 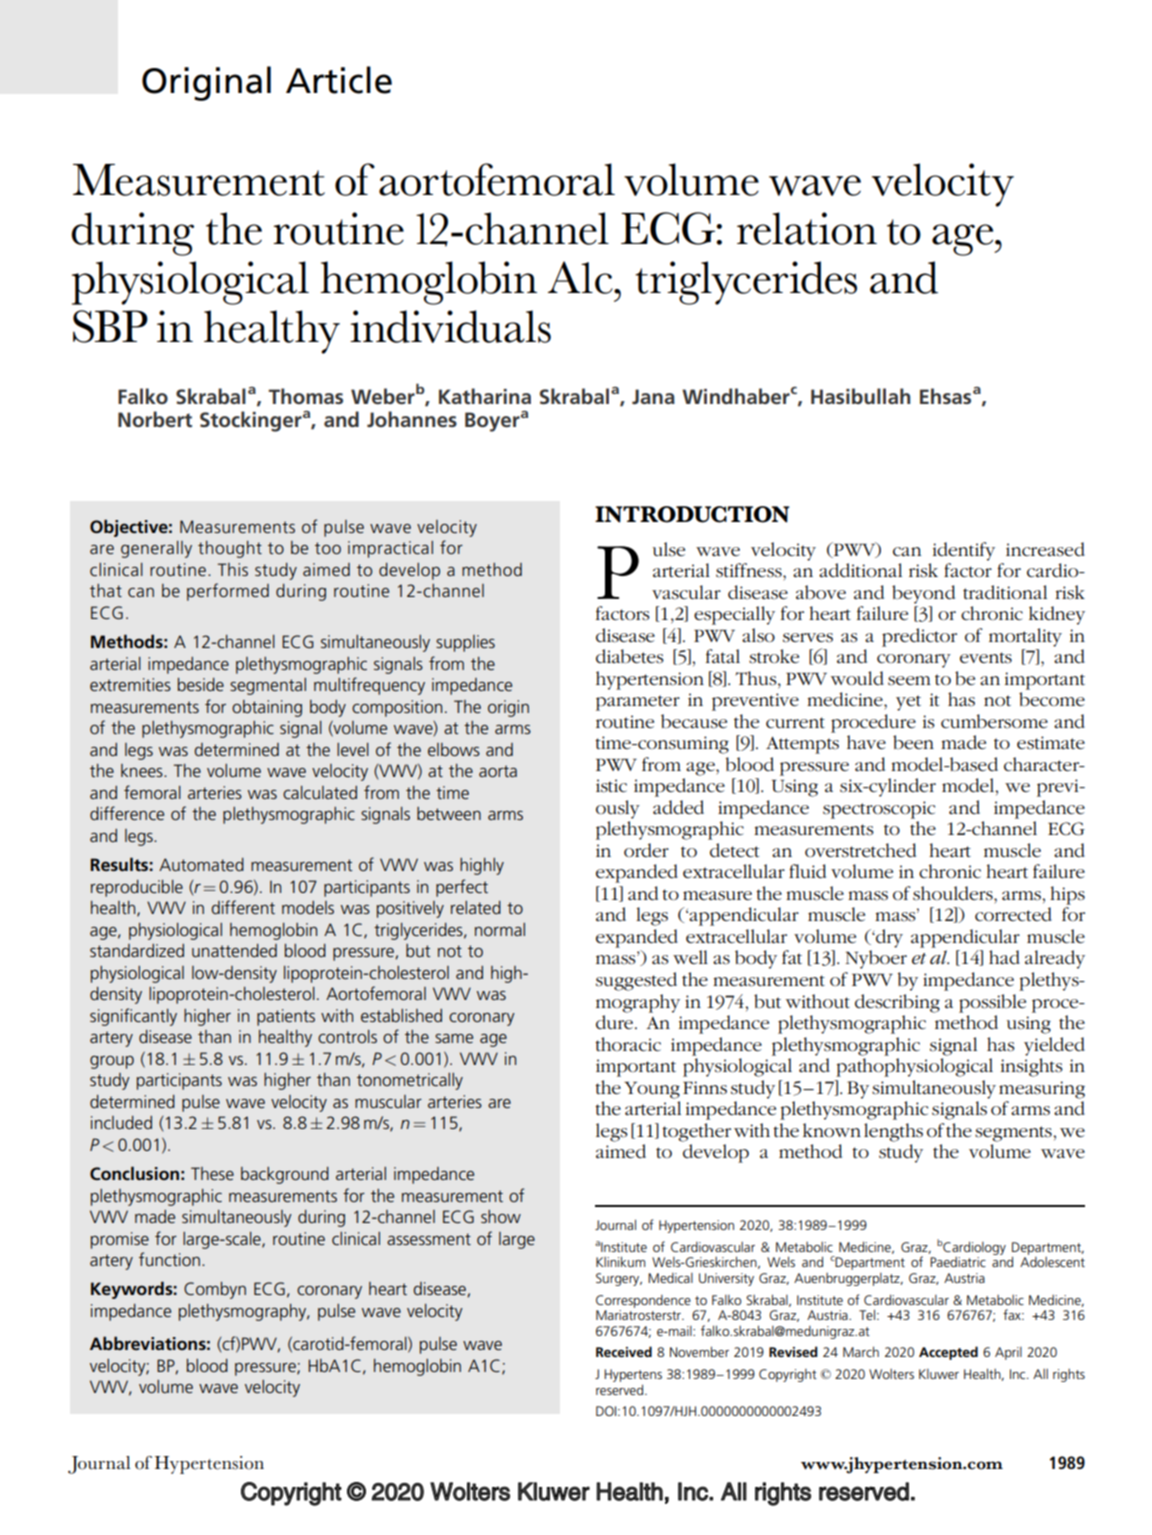 I want to click on different, so click(x=243, y=907).
